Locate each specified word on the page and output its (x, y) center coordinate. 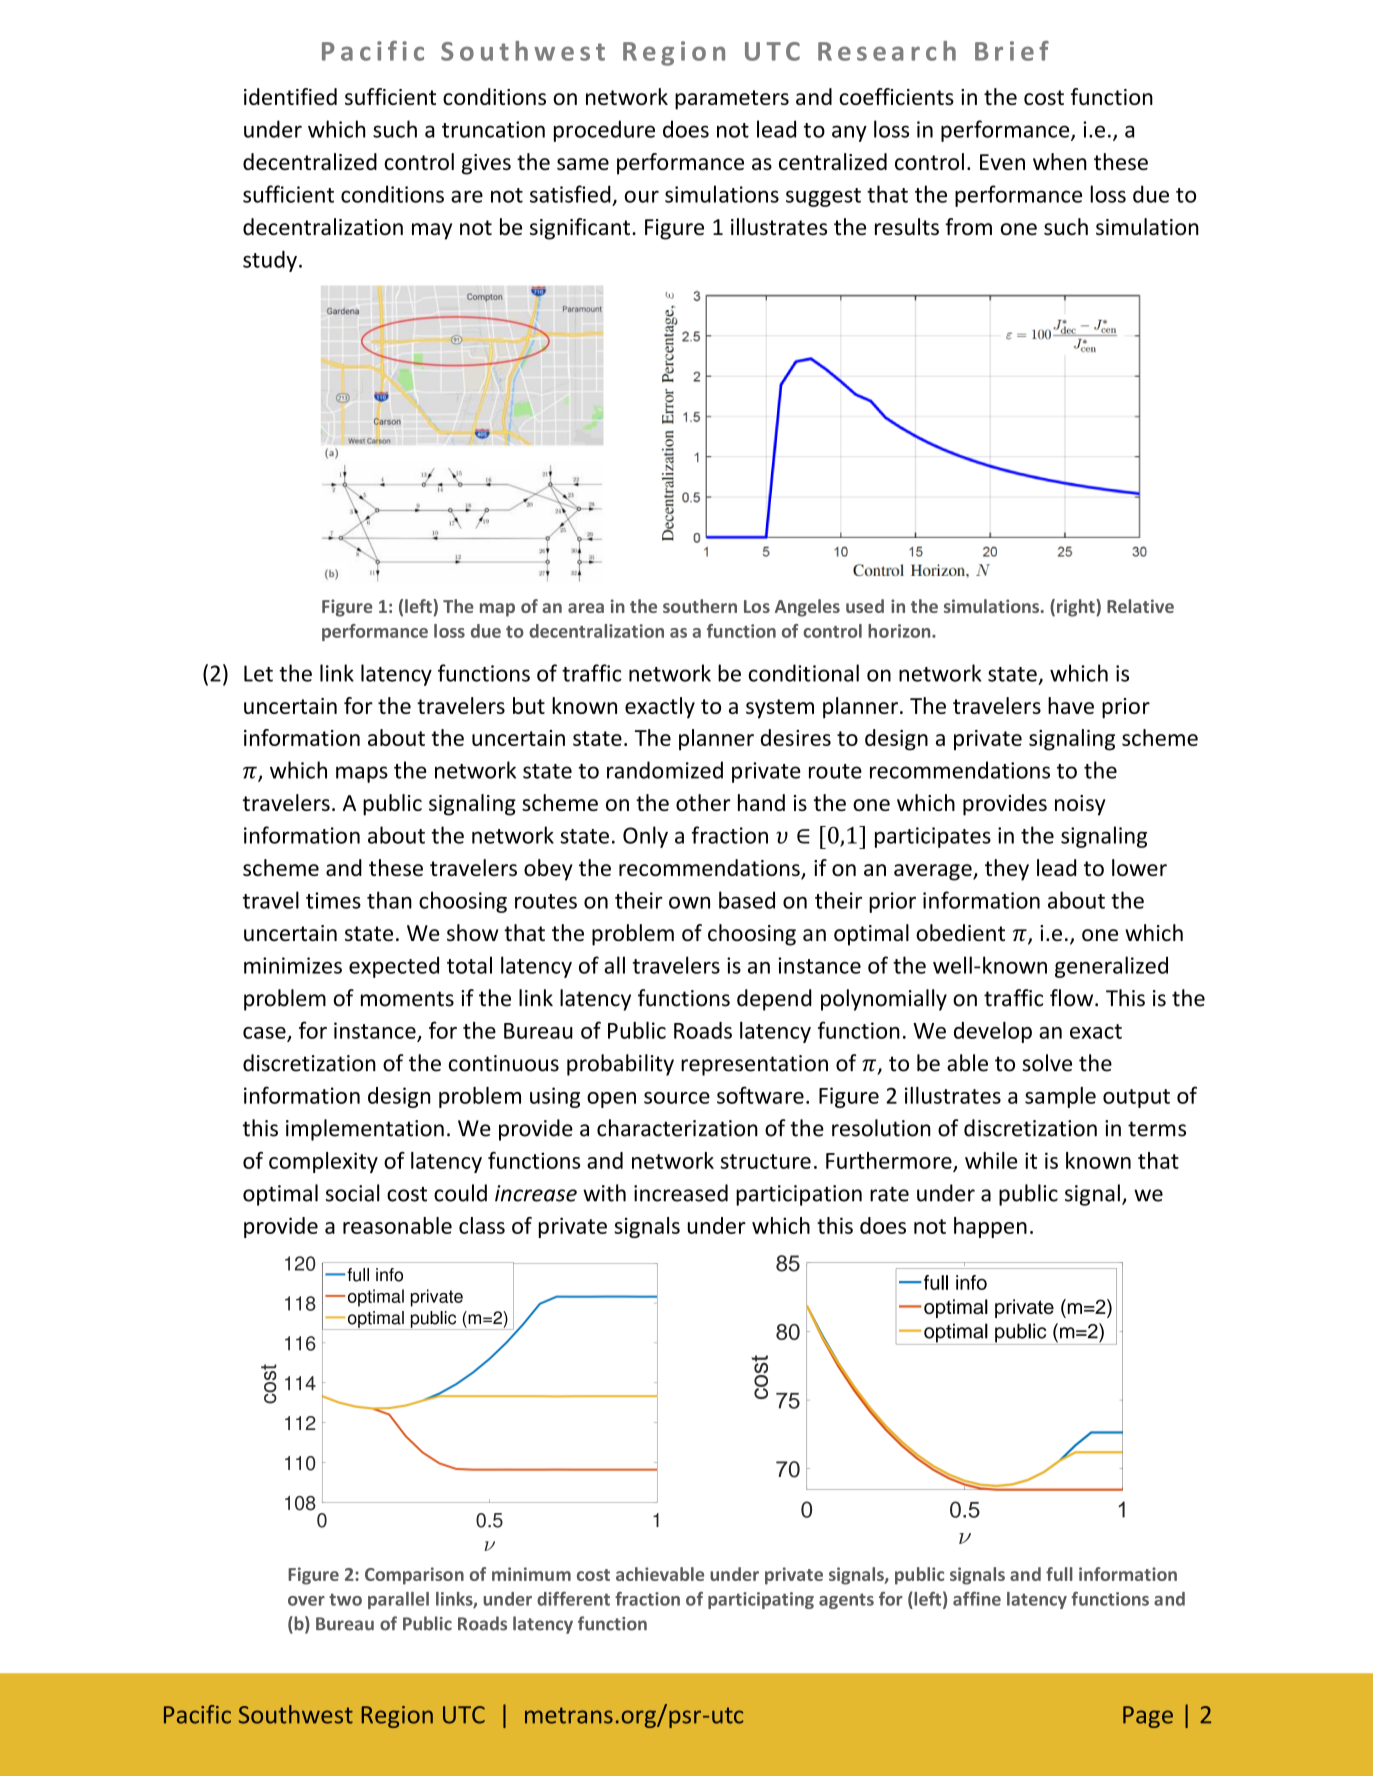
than (389, 900)
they (1007, 870)
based (747, 900)
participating (761, 1600)
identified (290, 96)
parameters (732, 100)
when (1060, 161)
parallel (398, 1600)
